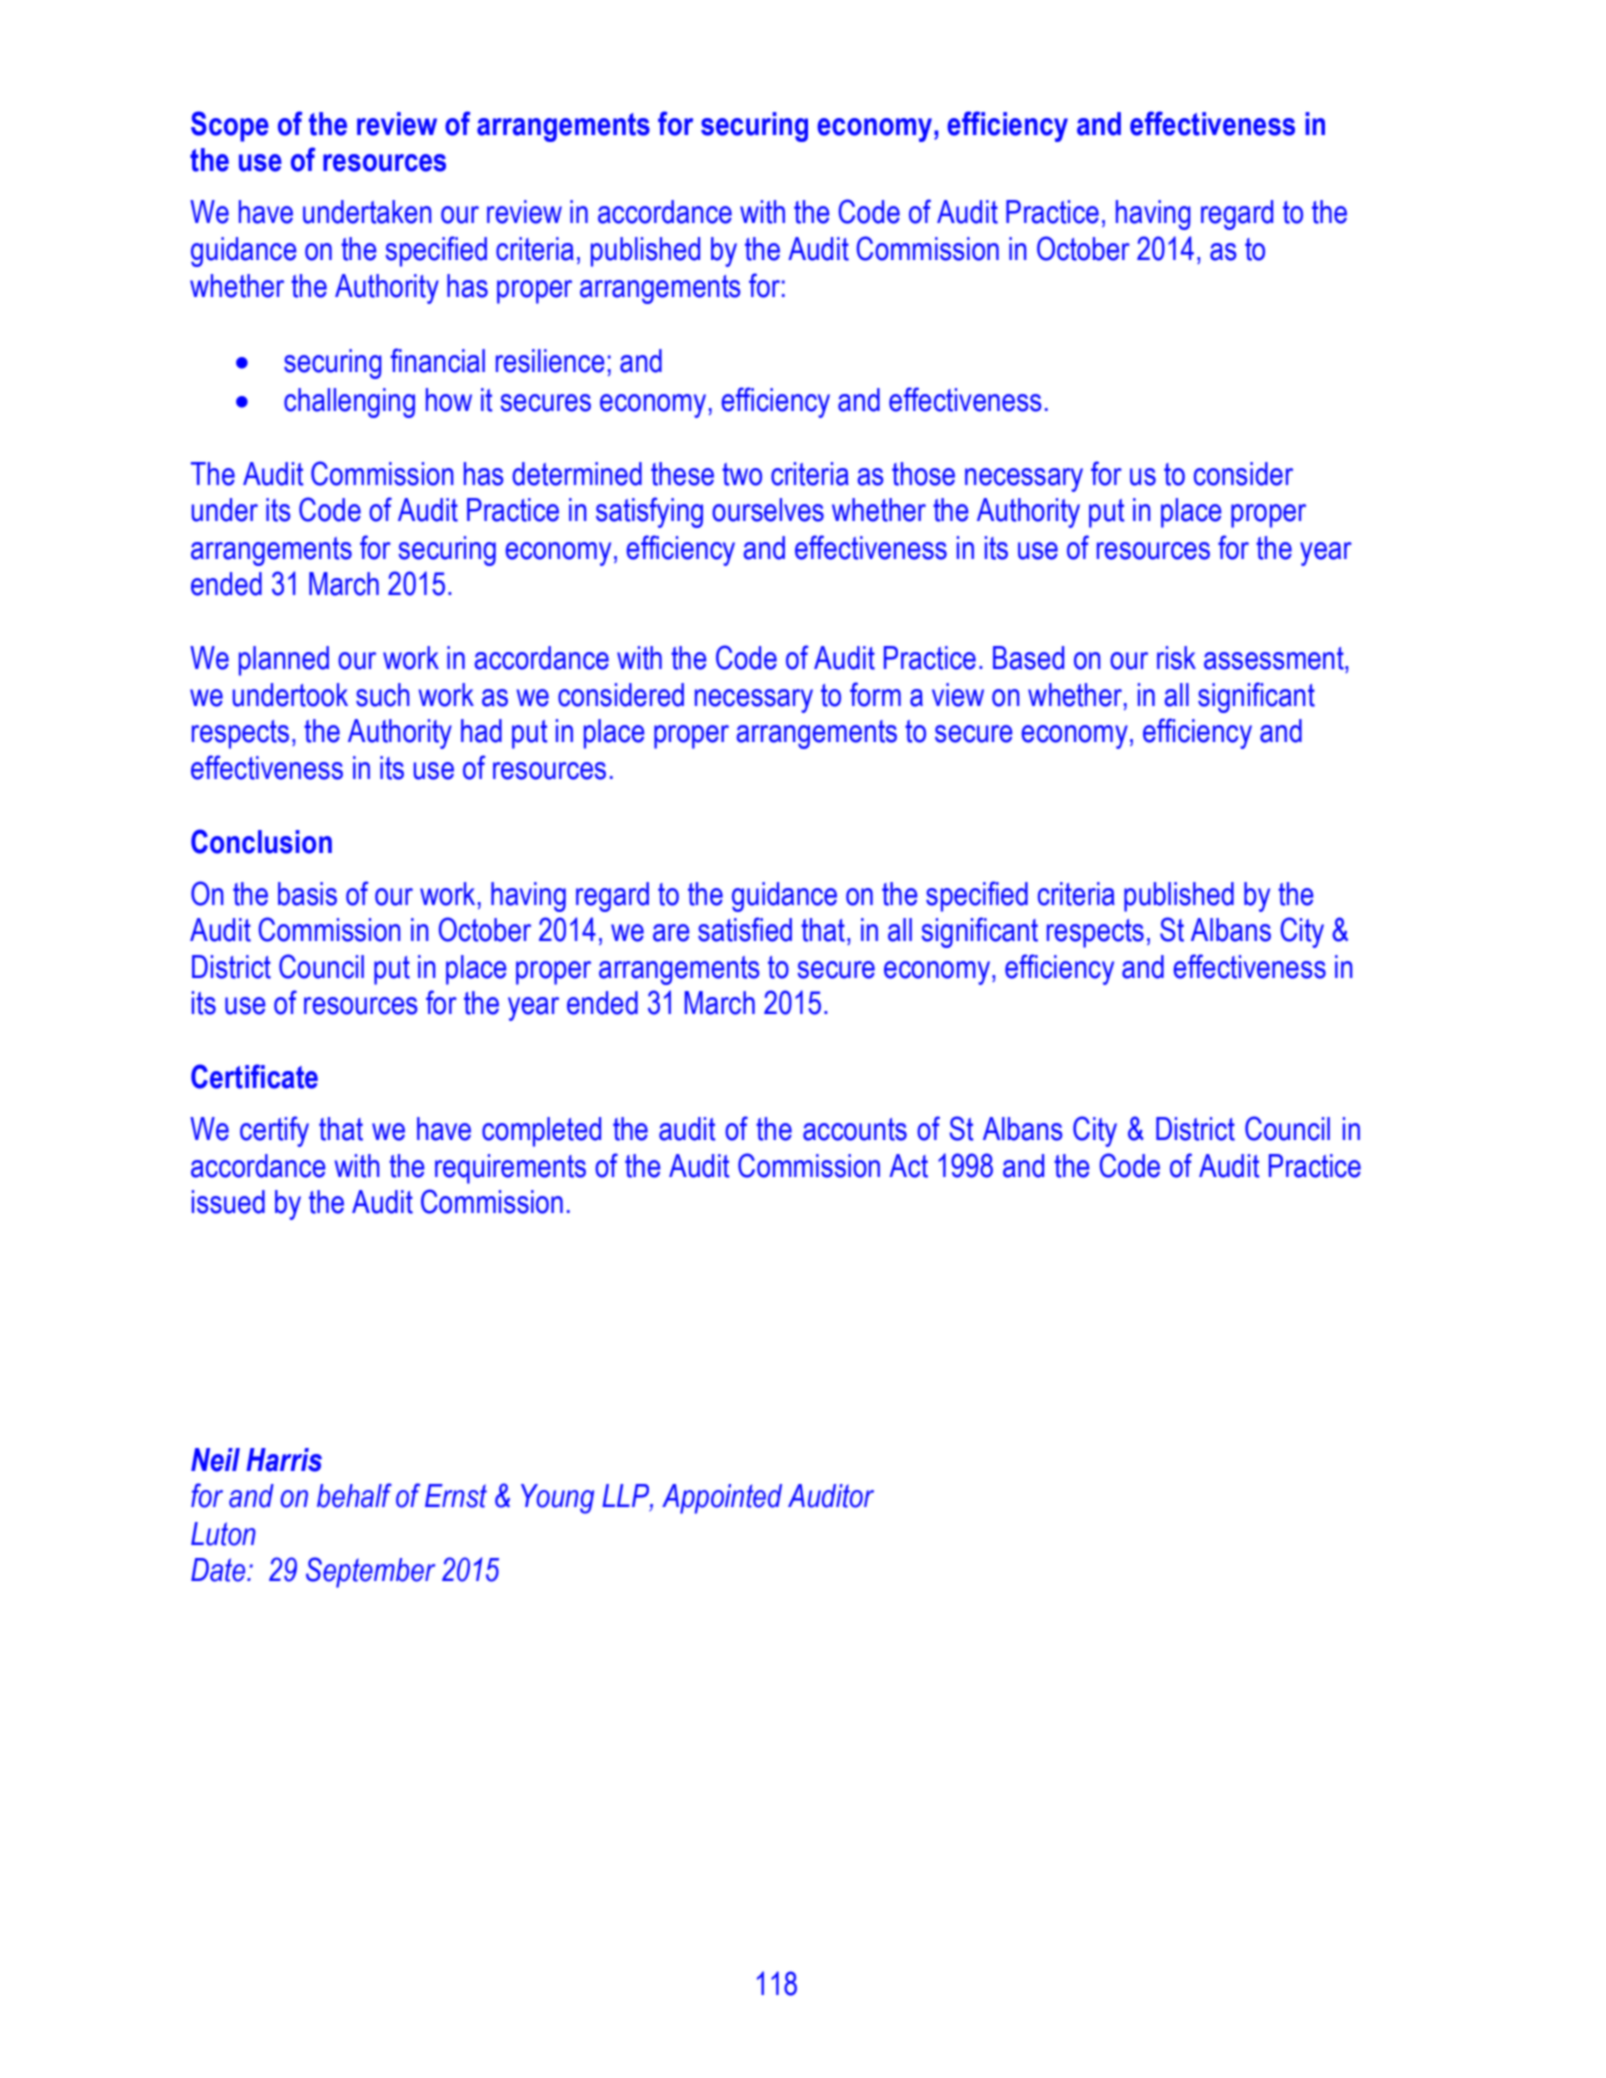  Describe the element at coordinates (550, 361) in the page. I see `resilience` at that location.
